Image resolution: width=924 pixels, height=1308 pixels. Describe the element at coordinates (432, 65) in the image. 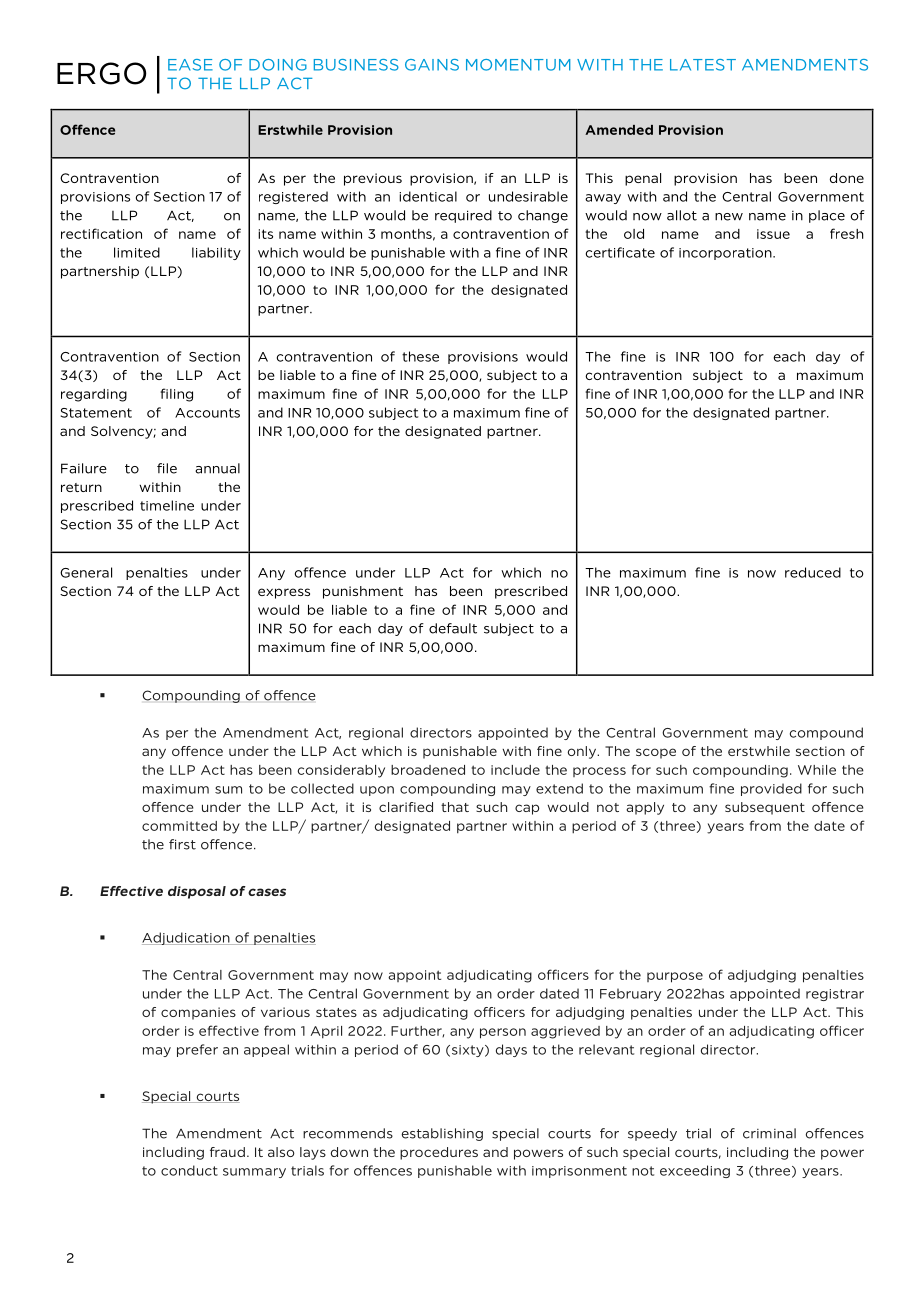

I see `GAINS` at that location.
